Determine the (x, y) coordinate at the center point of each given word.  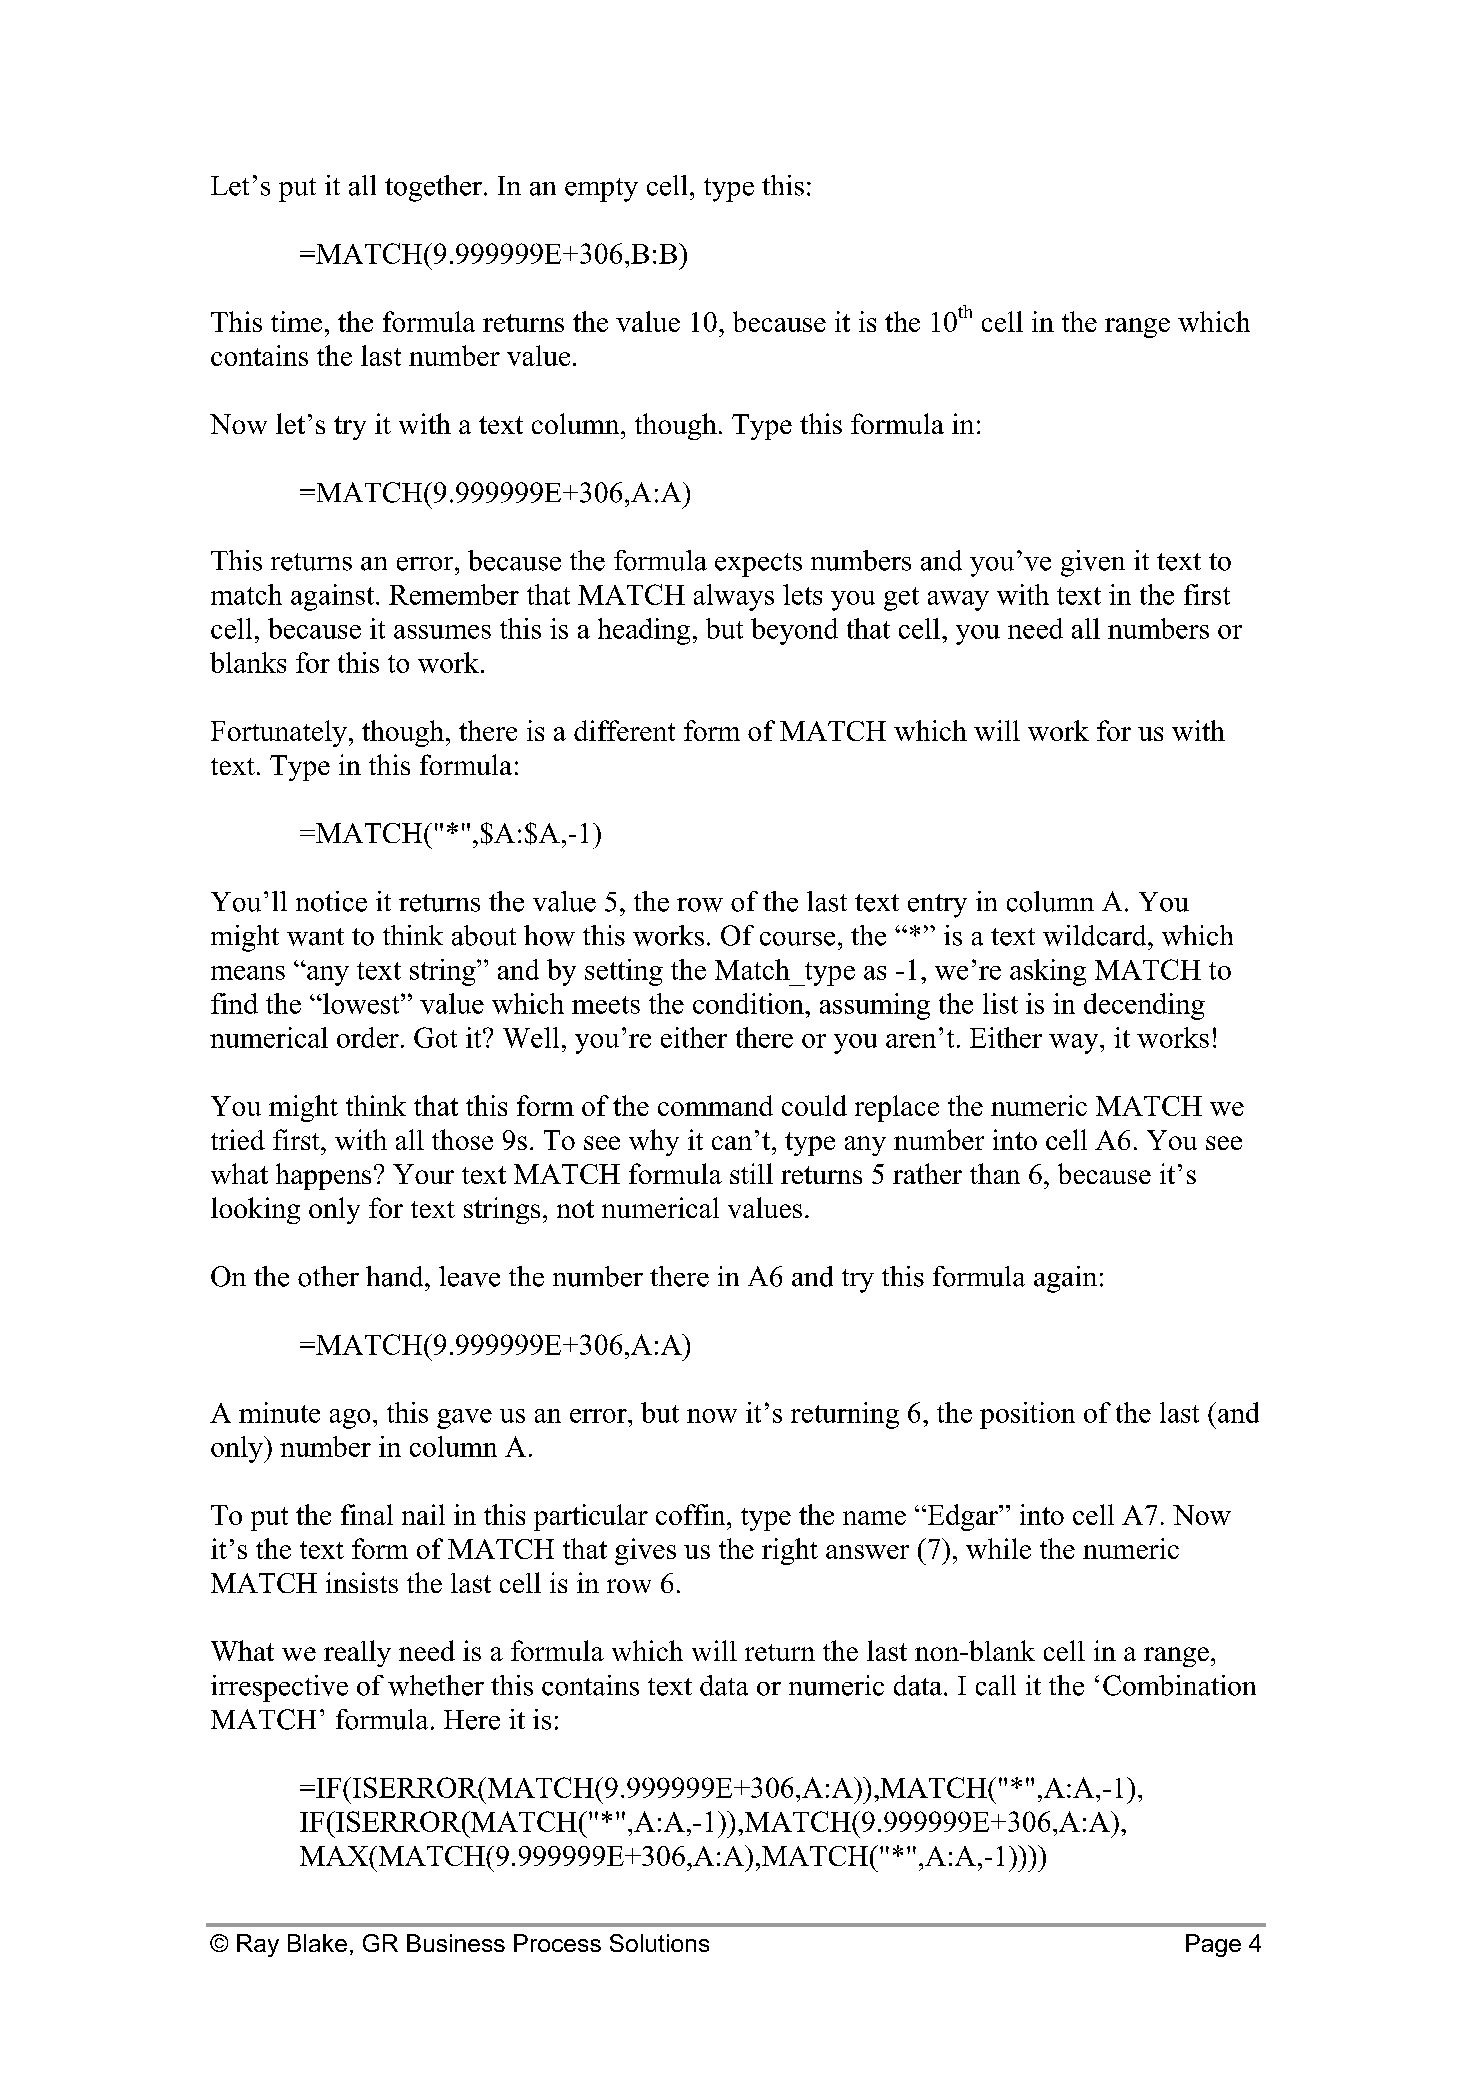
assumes (442, 632)
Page (1213, 1945)
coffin (692, 1514)
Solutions (659, 1943)
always (734, 597)
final (367, 1514)
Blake (317, 1943)
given (1093, 563)
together (435, 188)
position (1027, 1415)
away (958, 601)
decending (1144, 1006)
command (715, 1105)
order (368, 1037)
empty (601, 190)
